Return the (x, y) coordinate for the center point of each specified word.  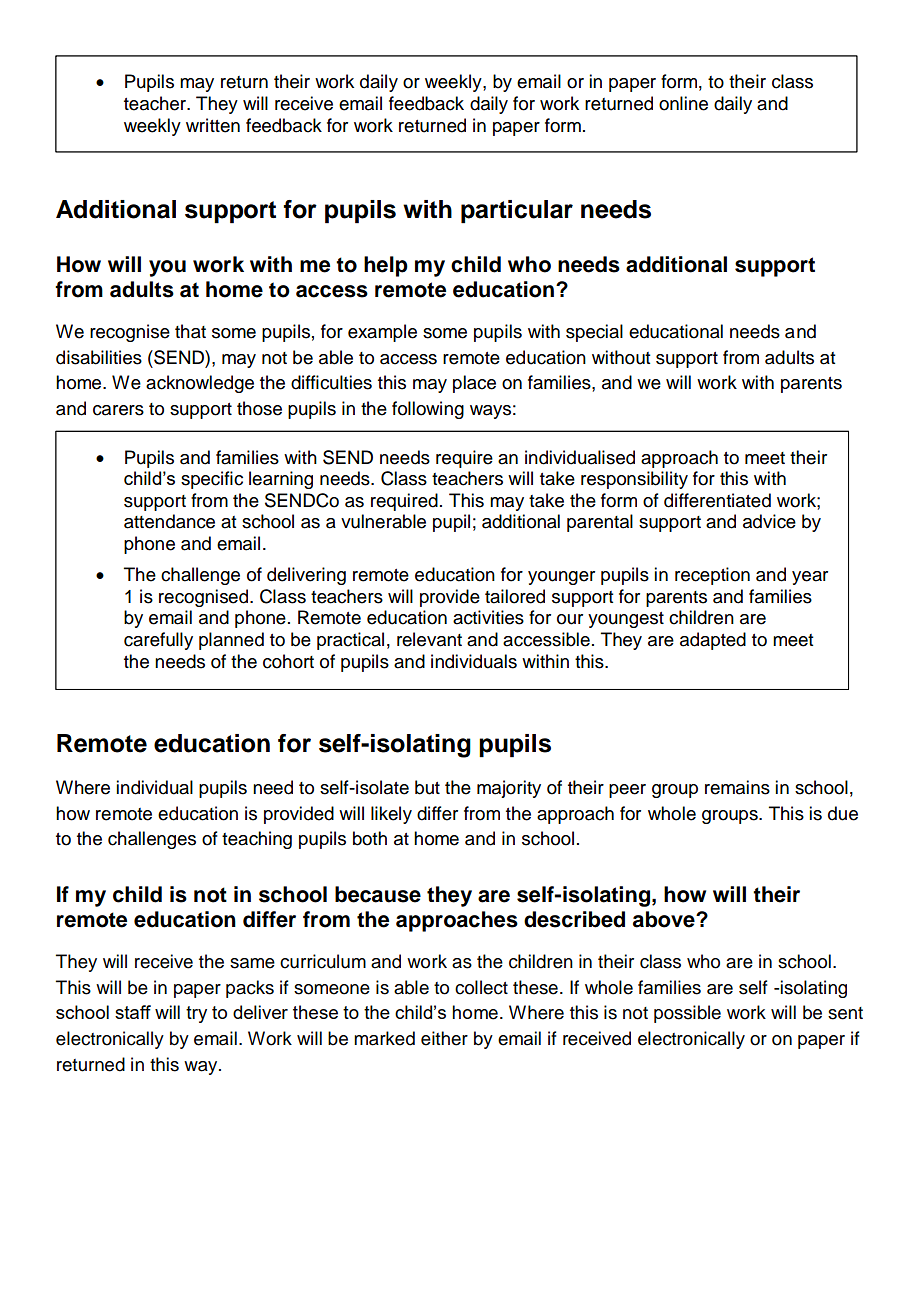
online (683, 103)
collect (481, 987)
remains (737, 787)
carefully (158, 641)
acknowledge (200, 384)
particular (517, 212)
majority (509, 789)
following (428, 410)
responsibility (634, 480)
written (213, 125)
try (196, 1014)
